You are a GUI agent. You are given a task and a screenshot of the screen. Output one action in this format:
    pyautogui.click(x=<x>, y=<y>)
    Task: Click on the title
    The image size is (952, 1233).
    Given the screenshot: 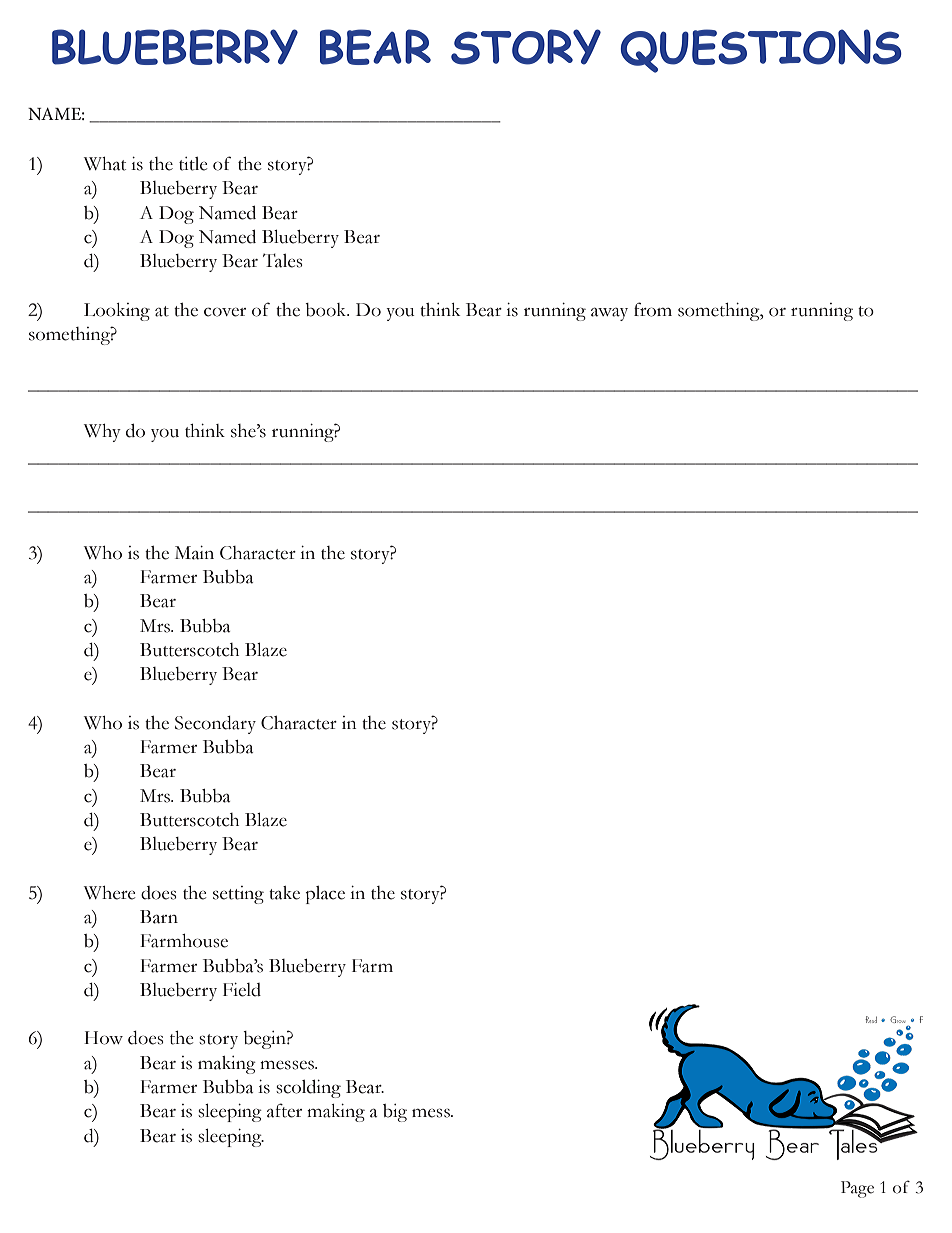 What is the action you would take?
    pyautogui.click(x=193, y=164)
